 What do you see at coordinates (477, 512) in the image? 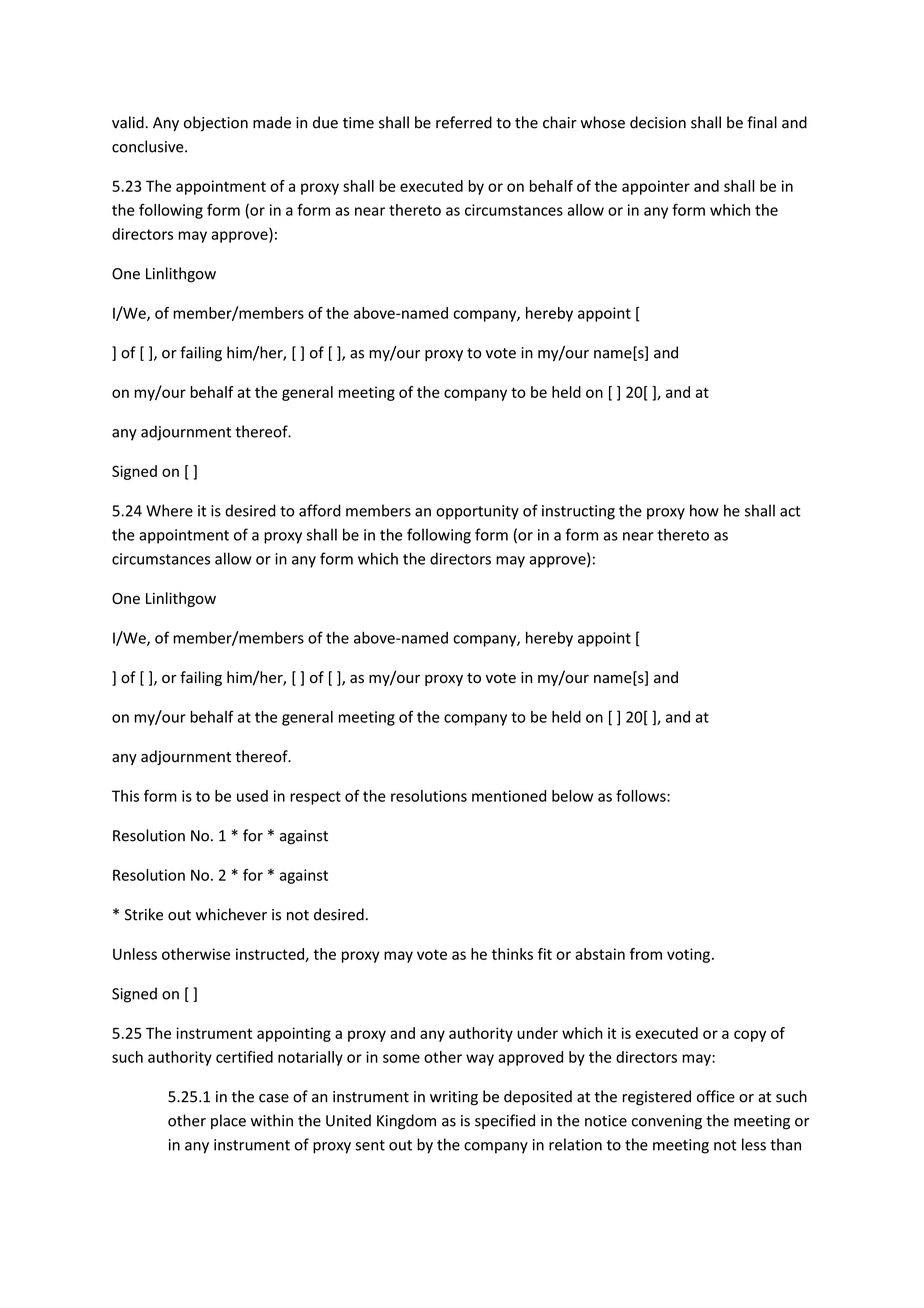
I see `opportunity` at bounding box center [477, 512].
